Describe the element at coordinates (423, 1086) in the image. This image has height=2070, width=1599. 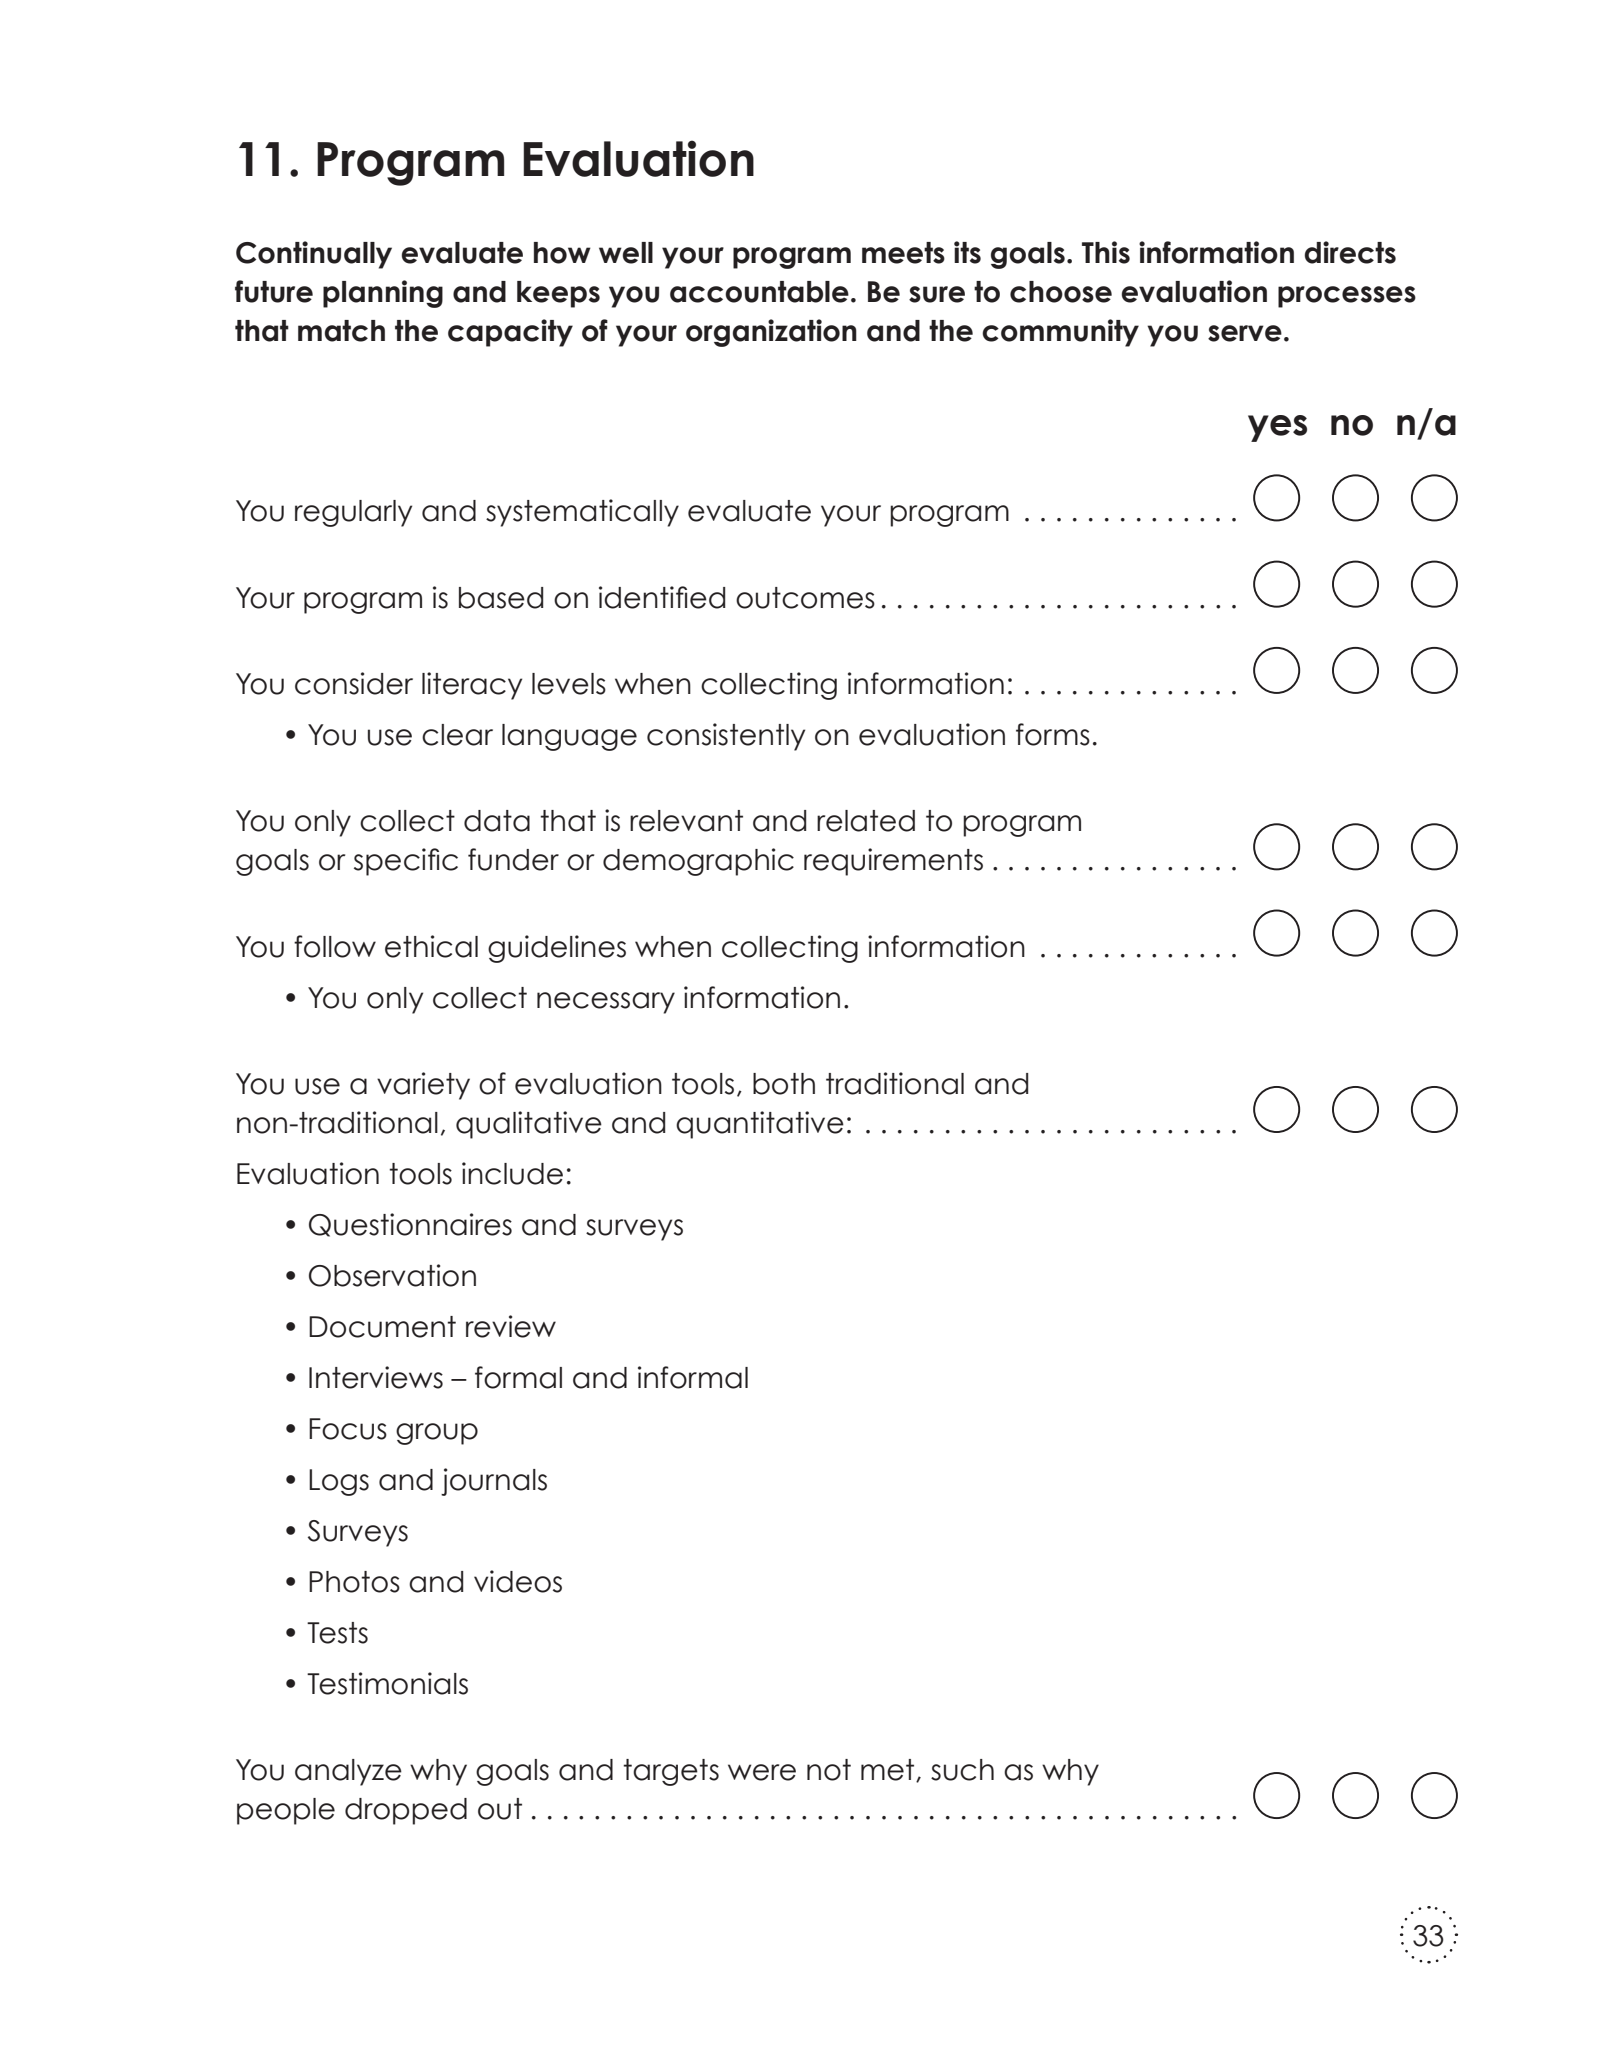
I see `variety` at that location.
